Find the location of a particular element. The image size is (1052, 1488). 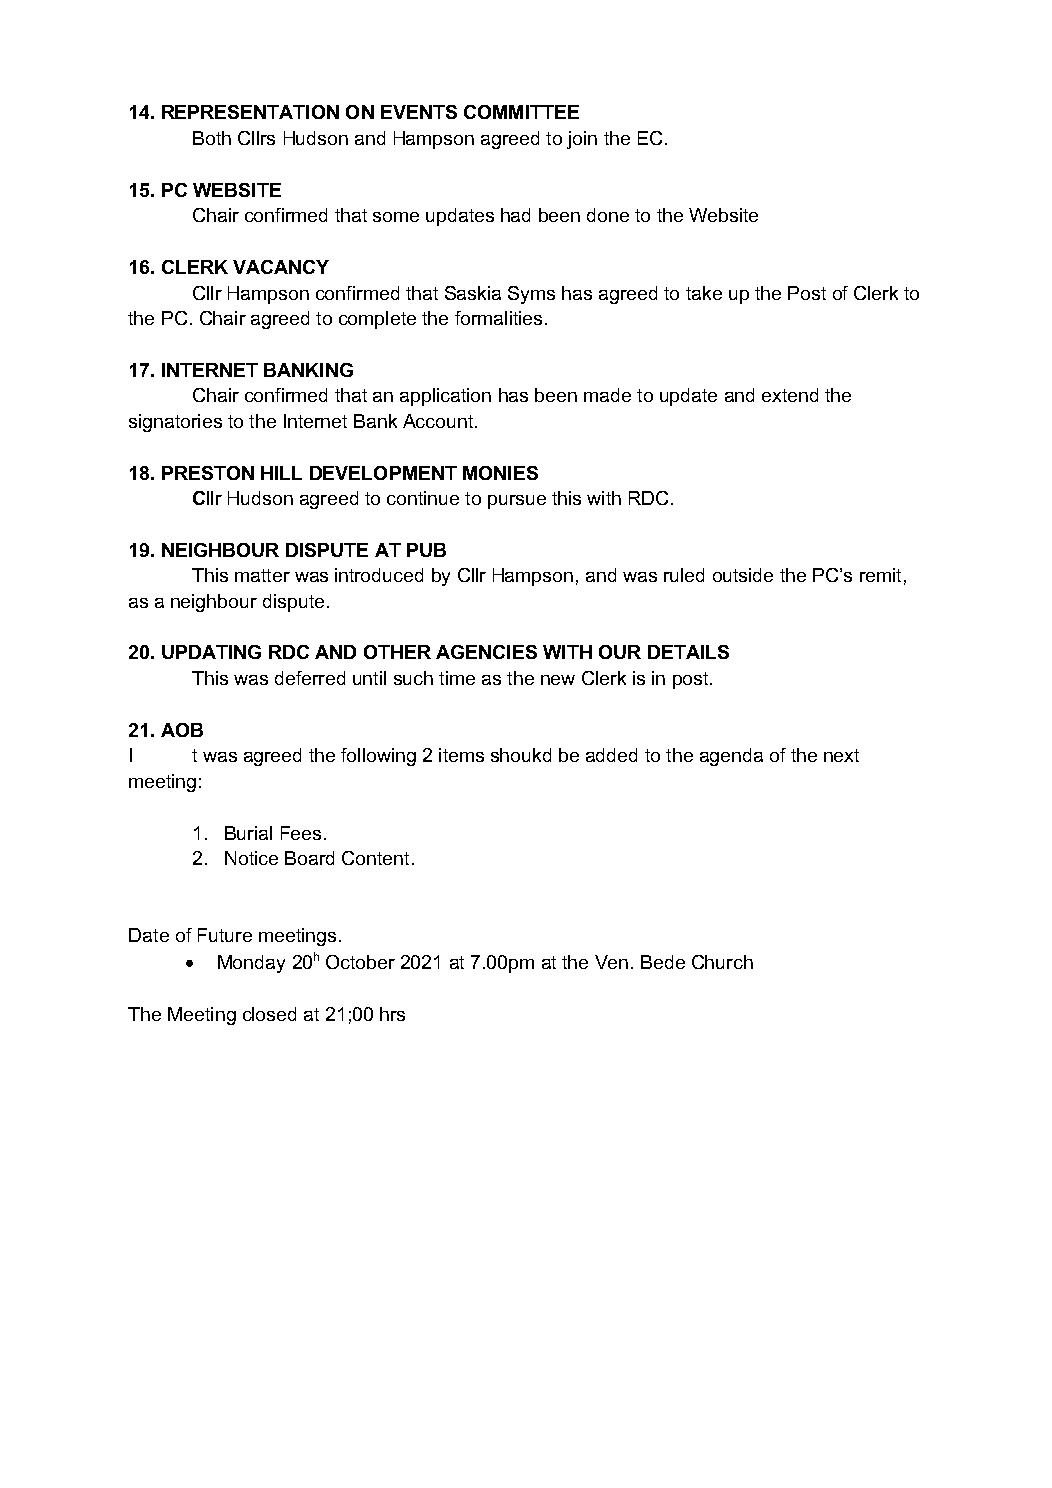

COMMITTEE is located at coordinates (521, 112).
